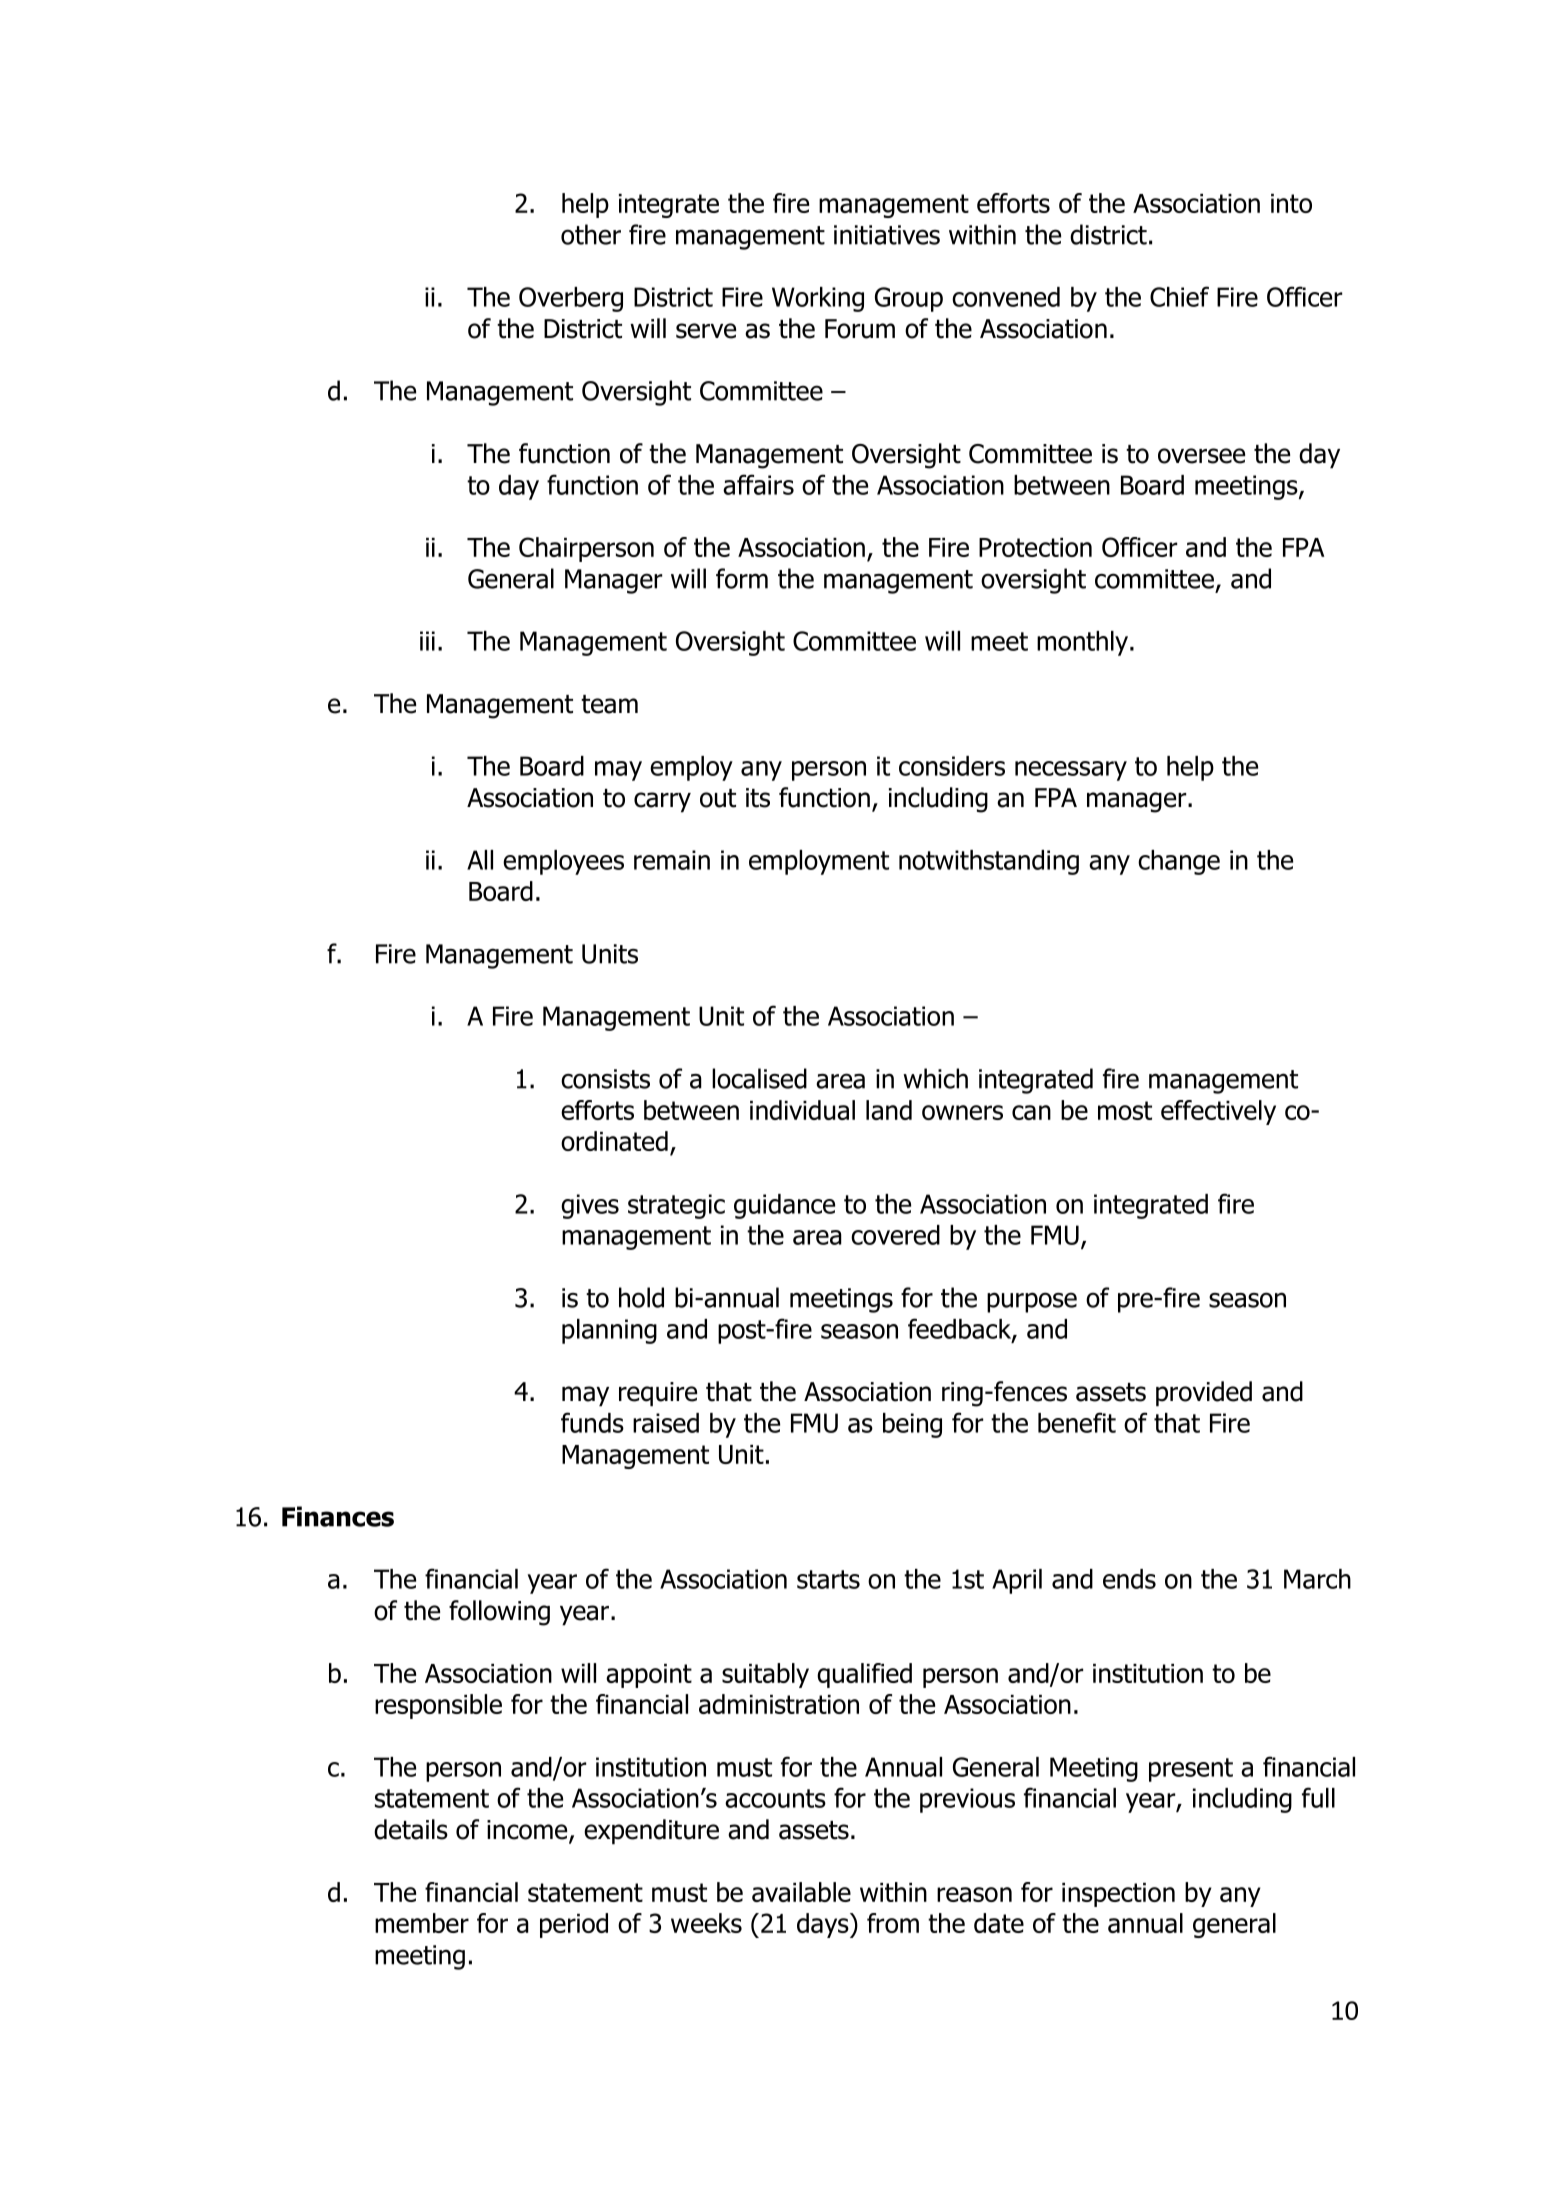 The image size is (1545, 2186). I want to click on Chief, so click(1179, 296).
